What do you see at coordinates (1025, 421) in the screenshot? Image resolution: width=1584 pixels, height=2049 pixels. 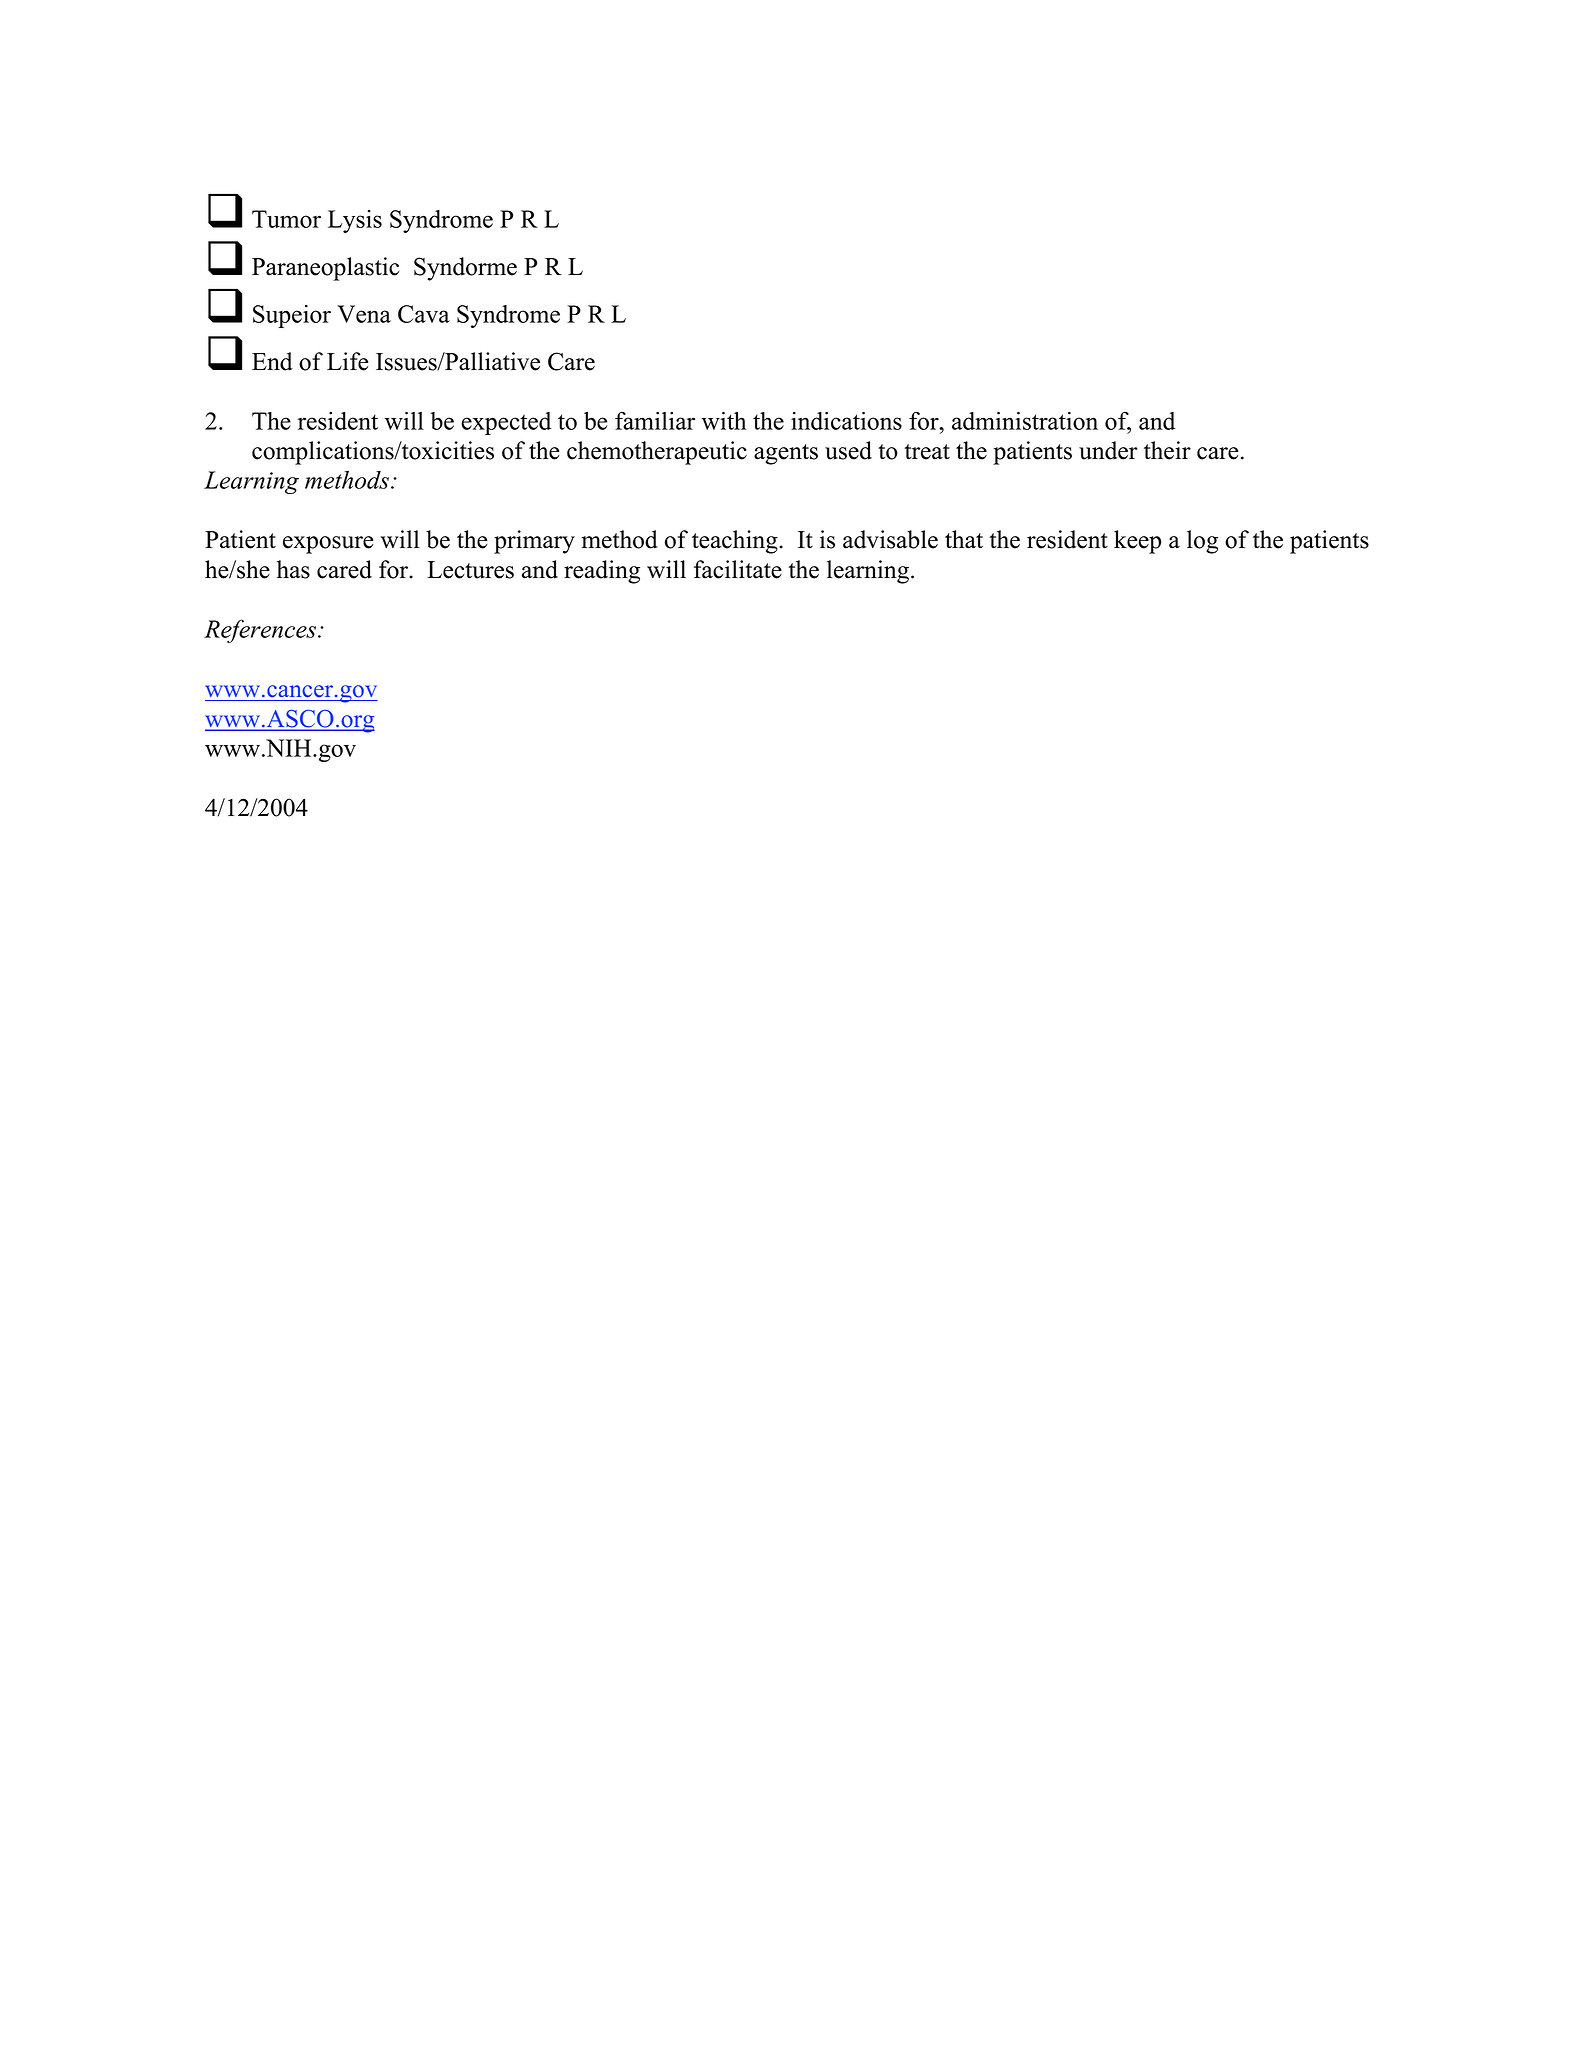 I see `administration` at bounding box center [1025, 421].
